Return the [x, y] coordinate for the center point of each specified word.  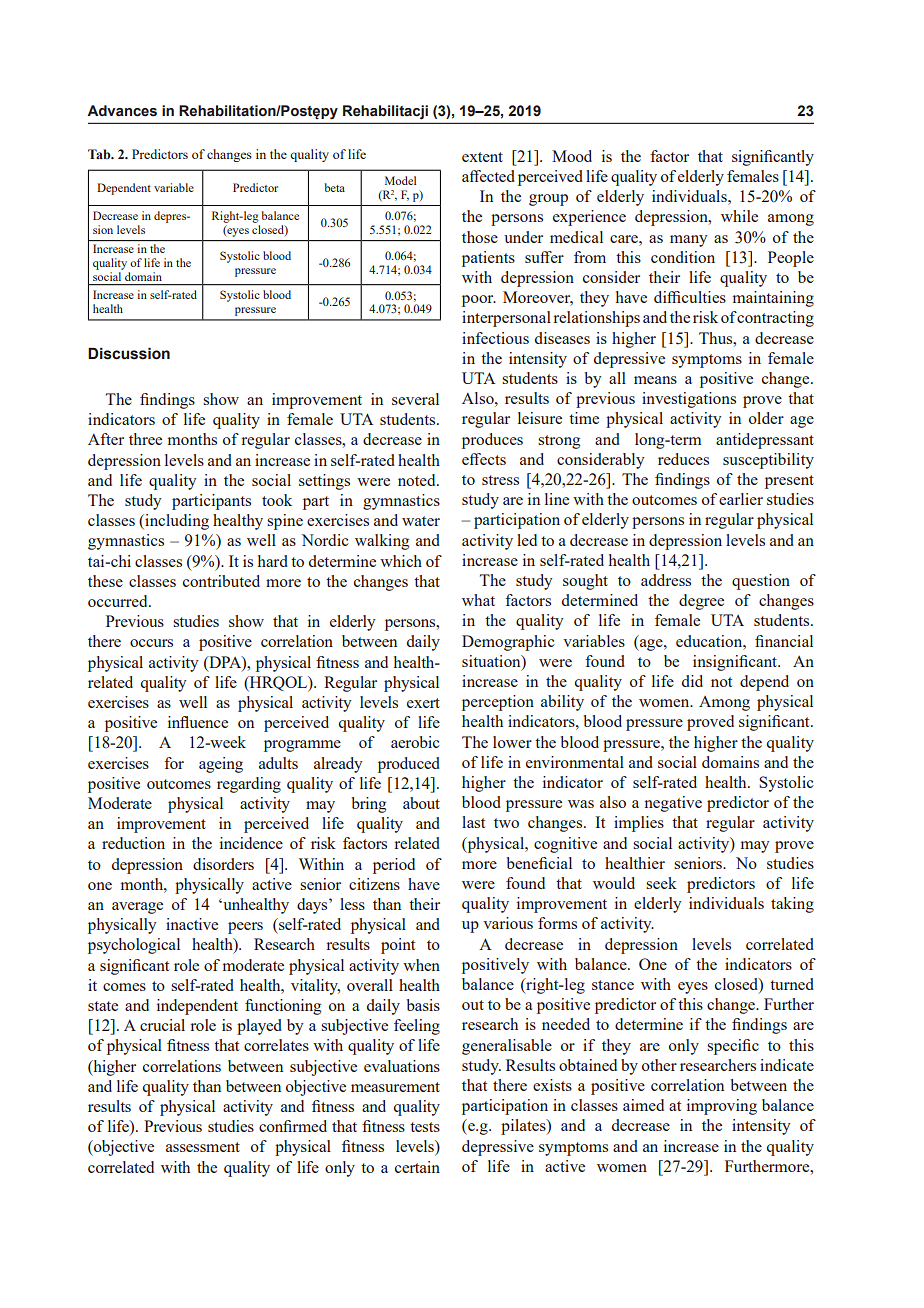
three [145, 439]
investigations [689, 400]
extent [482, 157]
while [739, 216]
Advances [122, 111]
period [394, 866]
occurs [151, 643]
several [415, 399]
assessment [203, 1147]
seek [661, 883]
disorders [223, 864]
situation [492, 661]
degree [701, 602]
